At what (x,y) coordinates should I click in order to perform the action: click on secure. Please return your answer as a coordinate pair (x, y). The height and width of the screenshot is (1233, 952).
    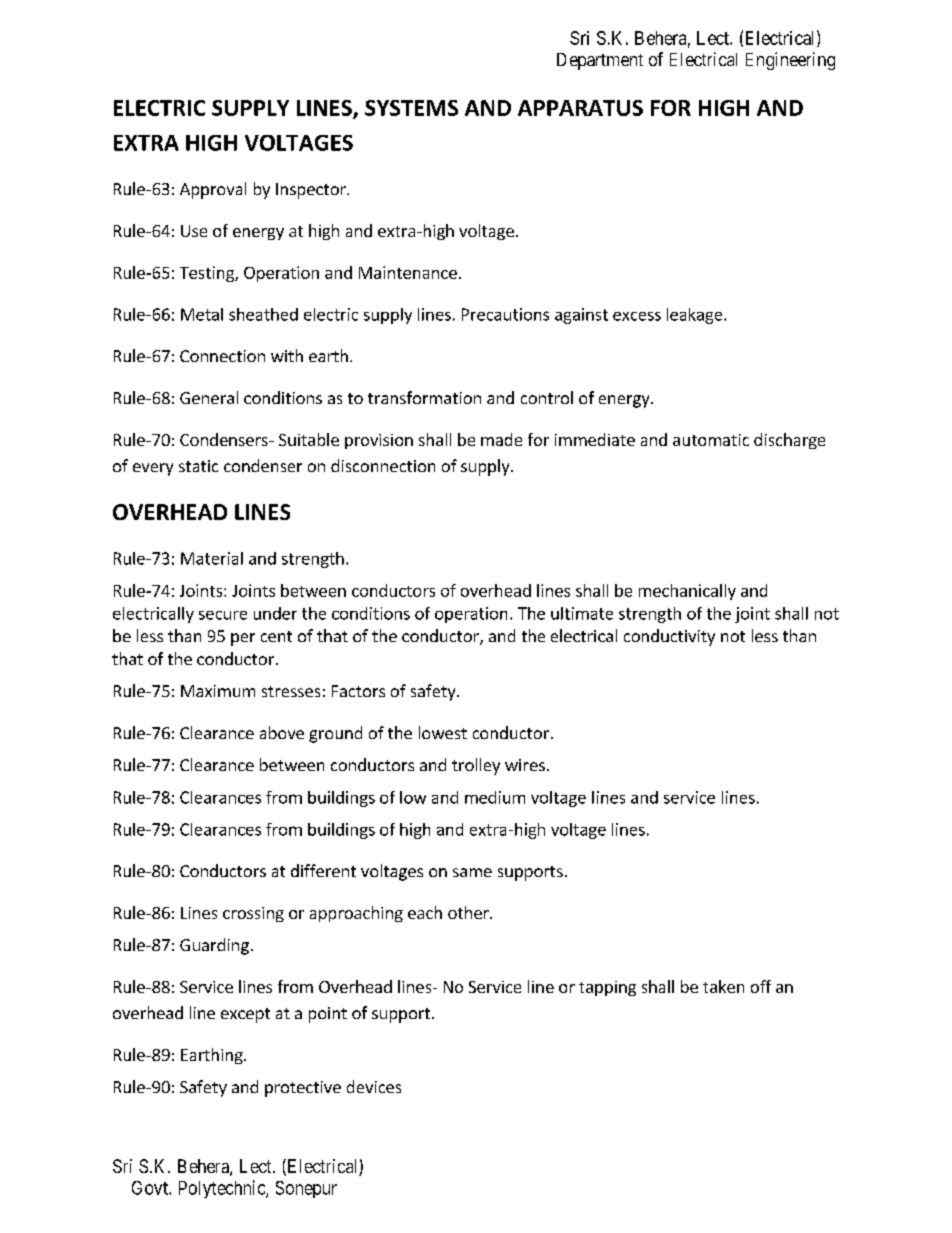
    Looking at the image, I should click on (223, 615).
